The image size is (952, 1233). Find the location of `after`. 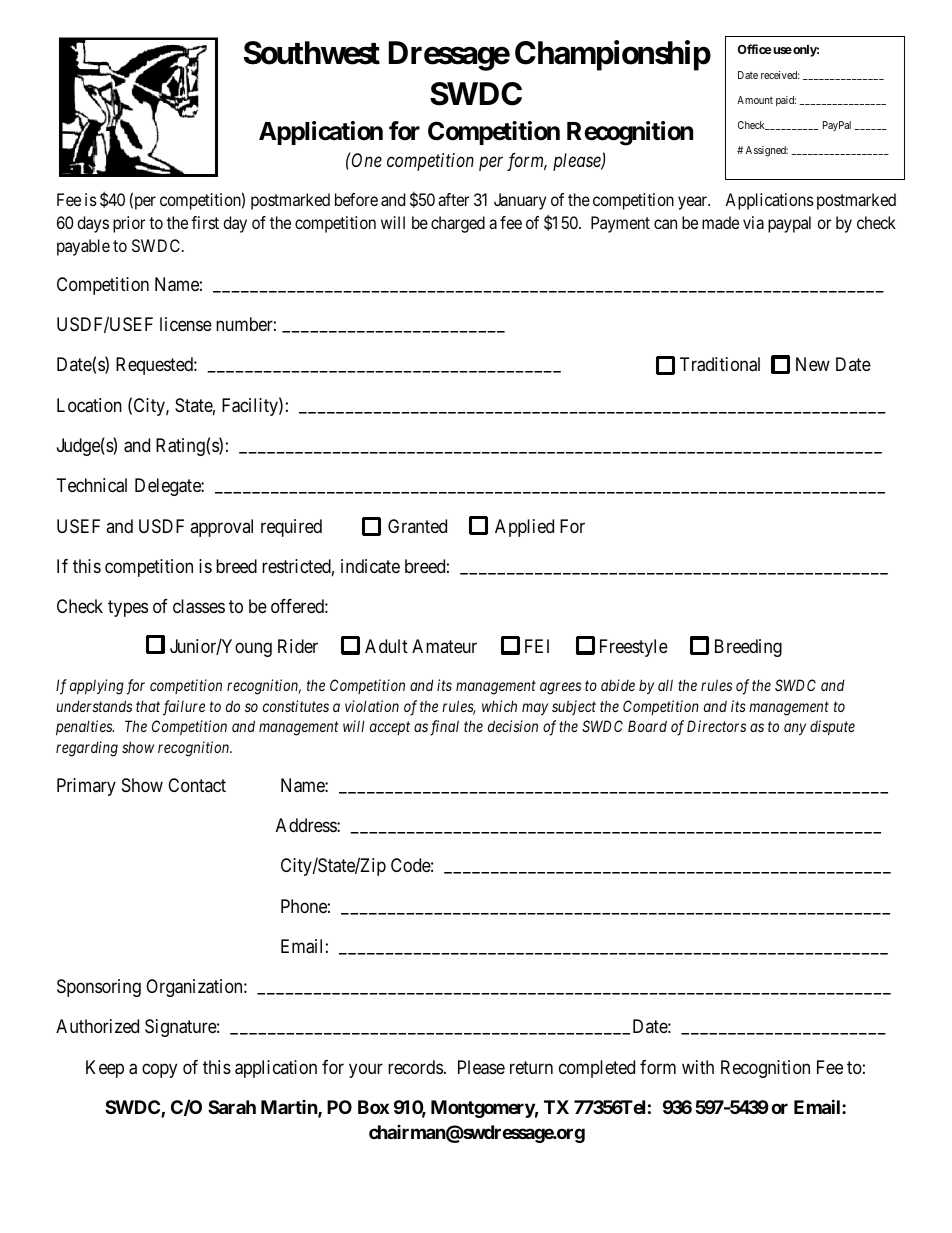

after is located at coordinates (453, 199).
